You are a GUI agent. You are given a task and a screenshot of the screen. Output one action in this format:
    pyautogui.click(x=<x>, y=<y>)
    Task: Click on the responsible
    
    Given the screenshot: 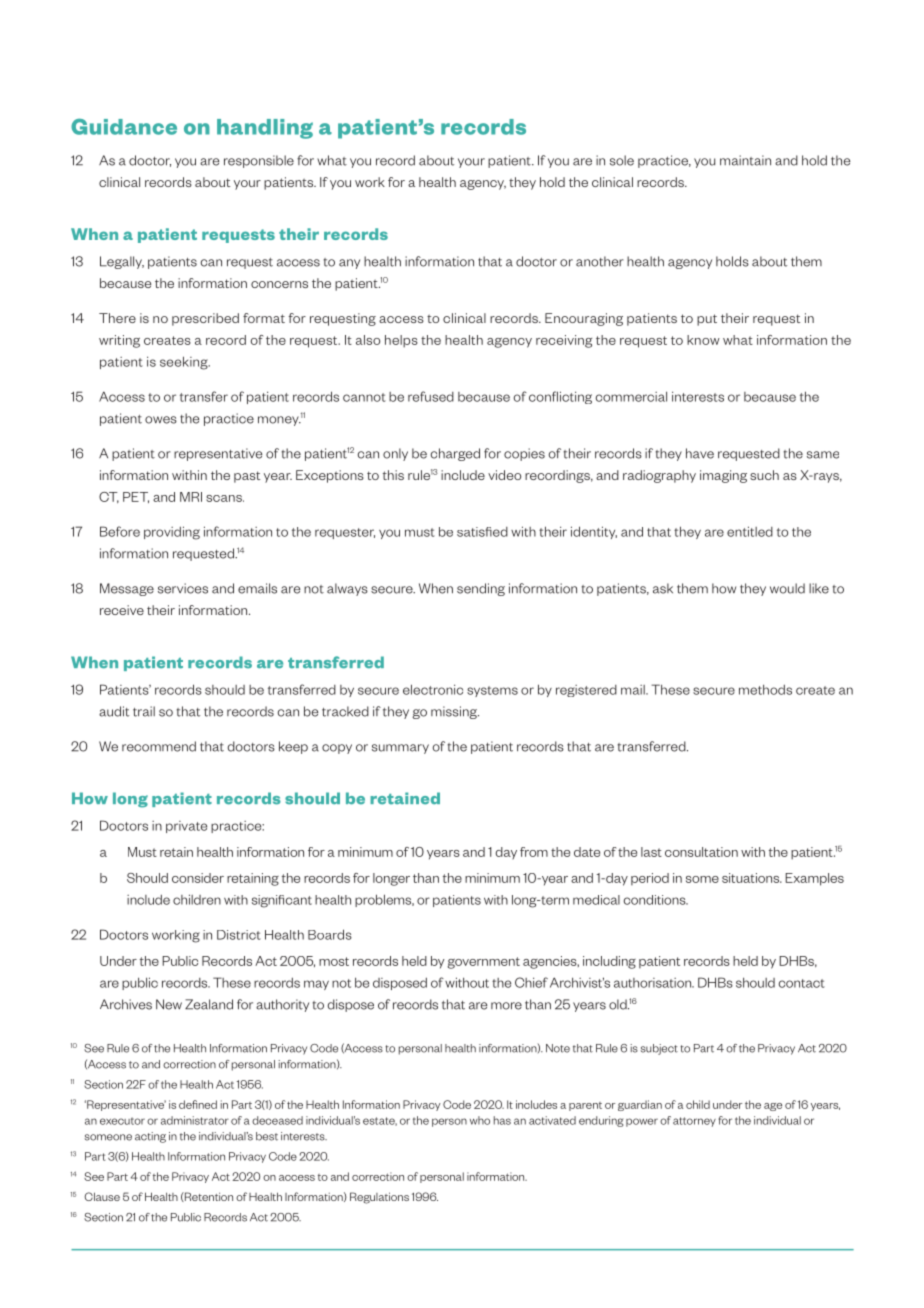 What is the action you would take?
    pyautogui.click(x=259, y=161)
